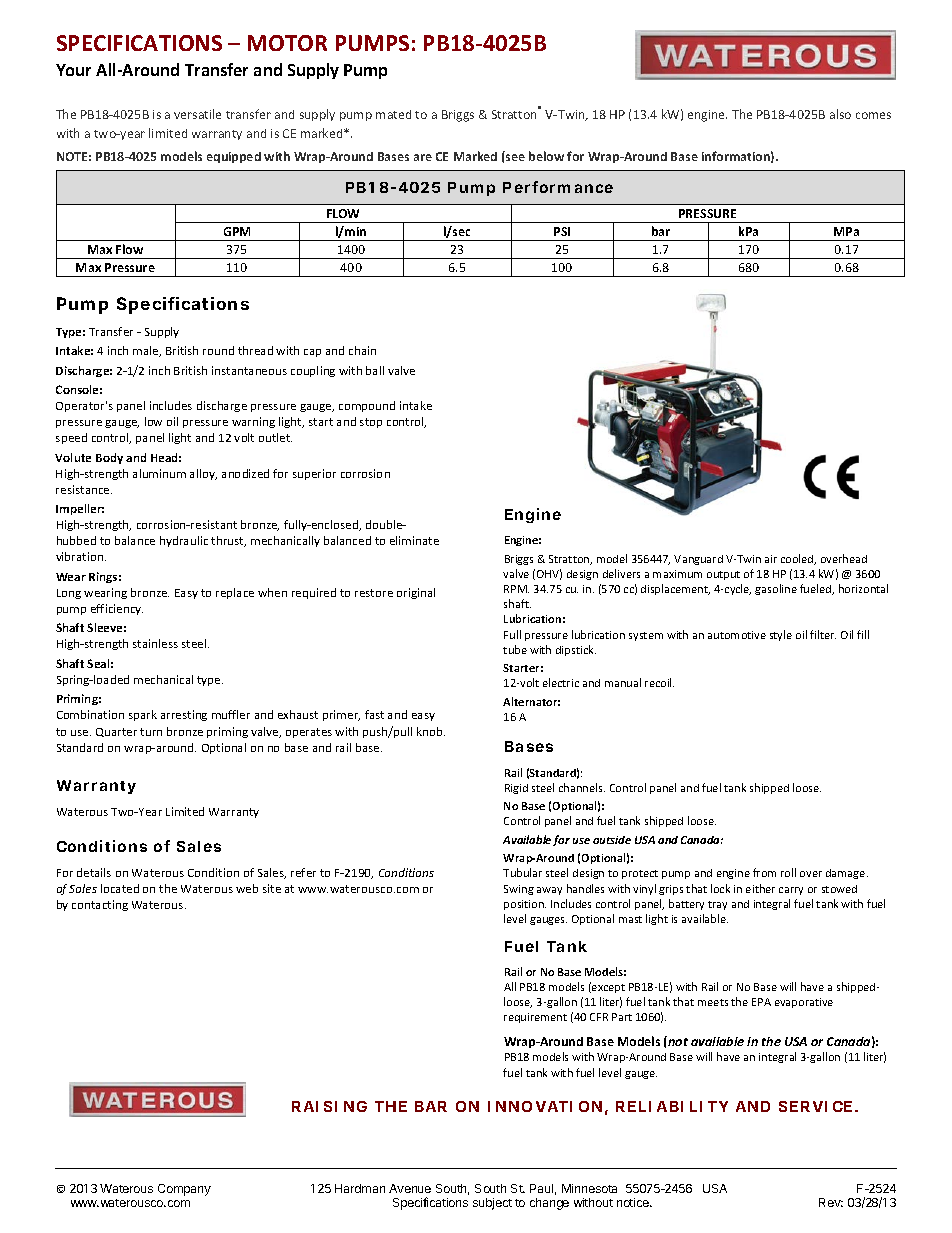  What do you see at coordinates (840, 114) in the screenshot?
I see `also` at bounding box center [840, 114].
